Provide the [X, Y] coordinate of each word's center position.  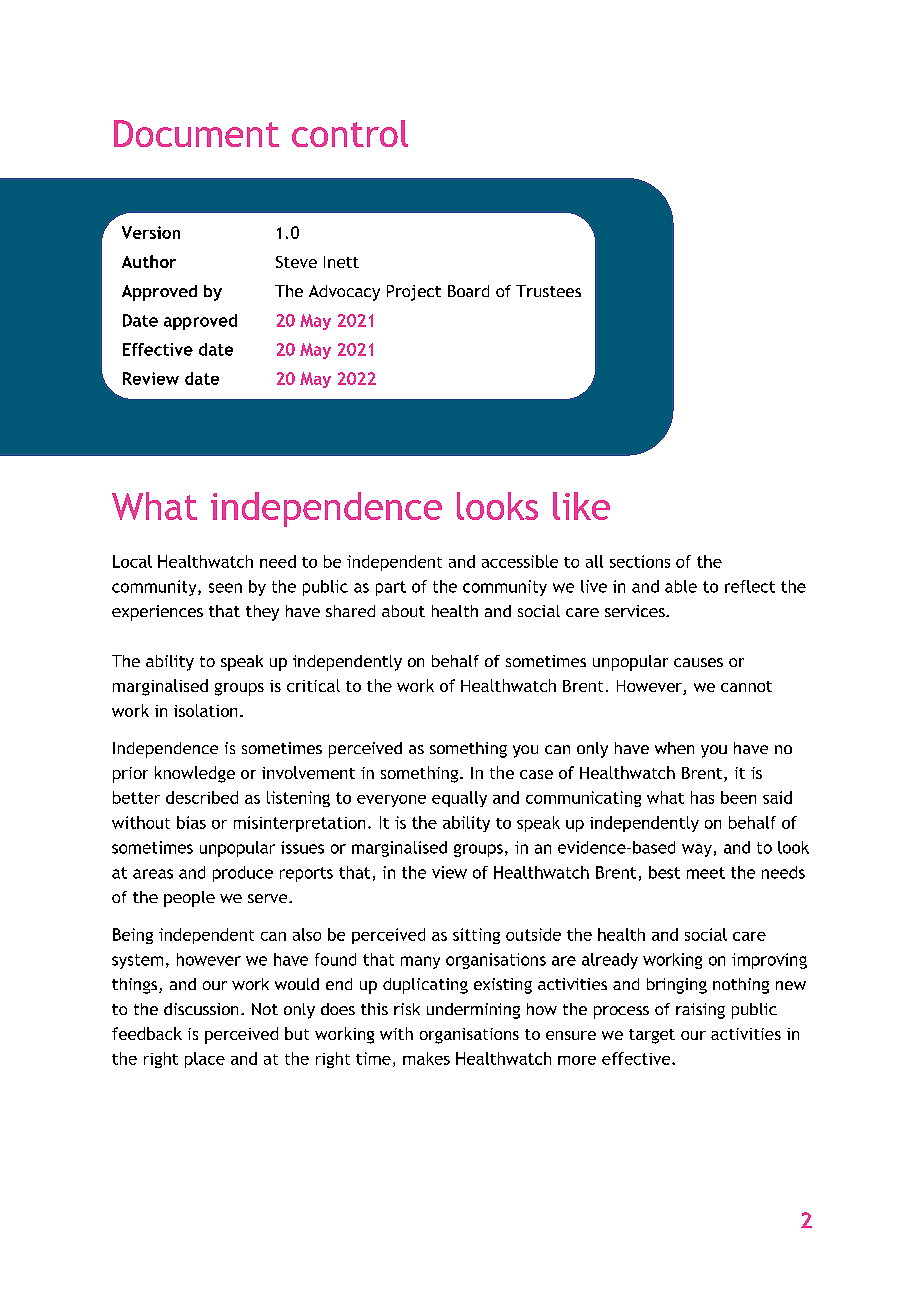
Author [149, 261]
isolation [205, 710]
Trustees [548, 291]
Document [196, 133]
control [350, 133]
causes [698, 662]
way [697, 850]
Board [468, 291]
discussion [201, 1009]
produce [243, 874]
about [403, 611]
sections [640, 561]
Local [132, 561]
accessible [520, 561]
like [581, 506]
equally [459, 799]
